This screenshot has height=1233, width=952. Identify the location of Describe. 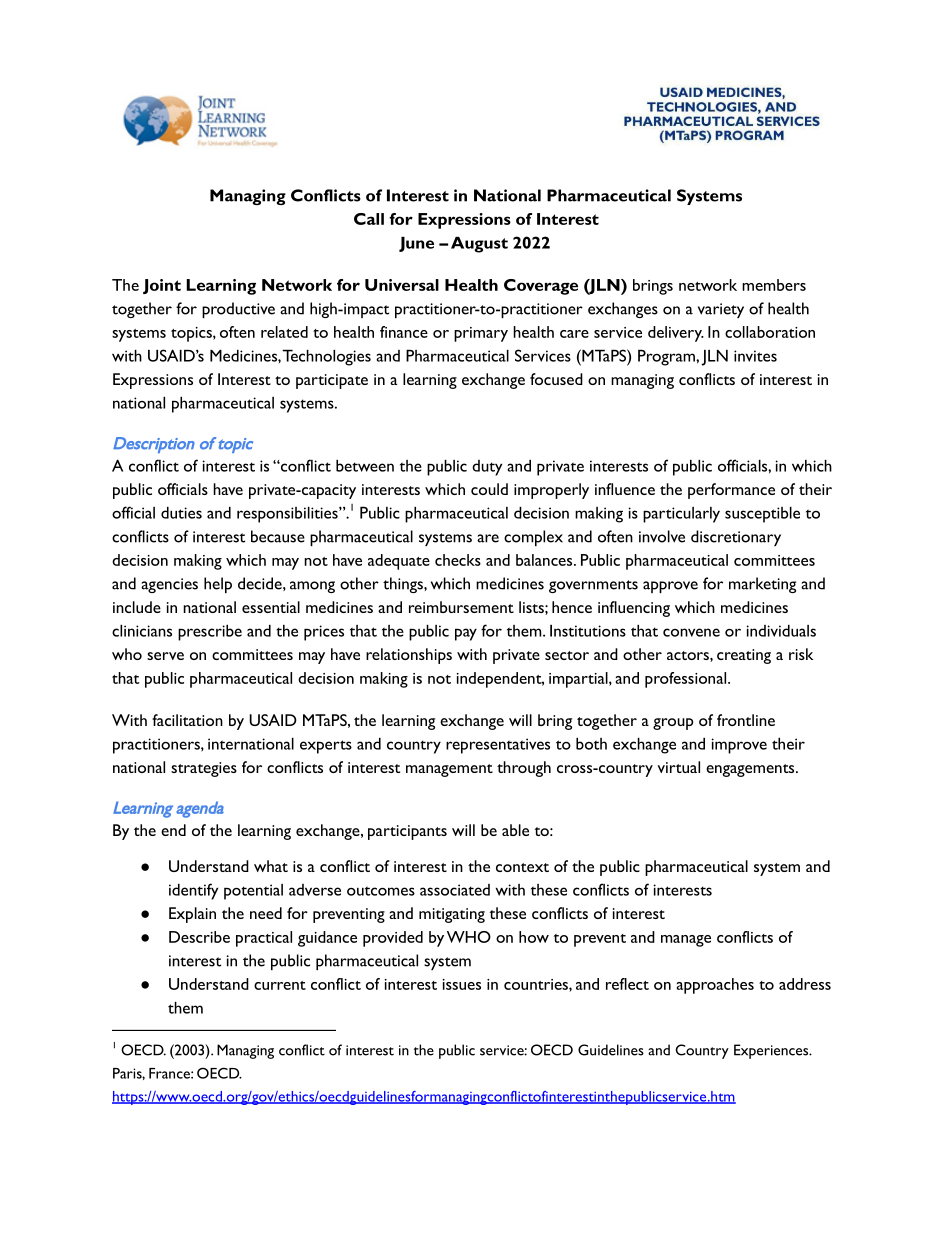
(199, 937).
